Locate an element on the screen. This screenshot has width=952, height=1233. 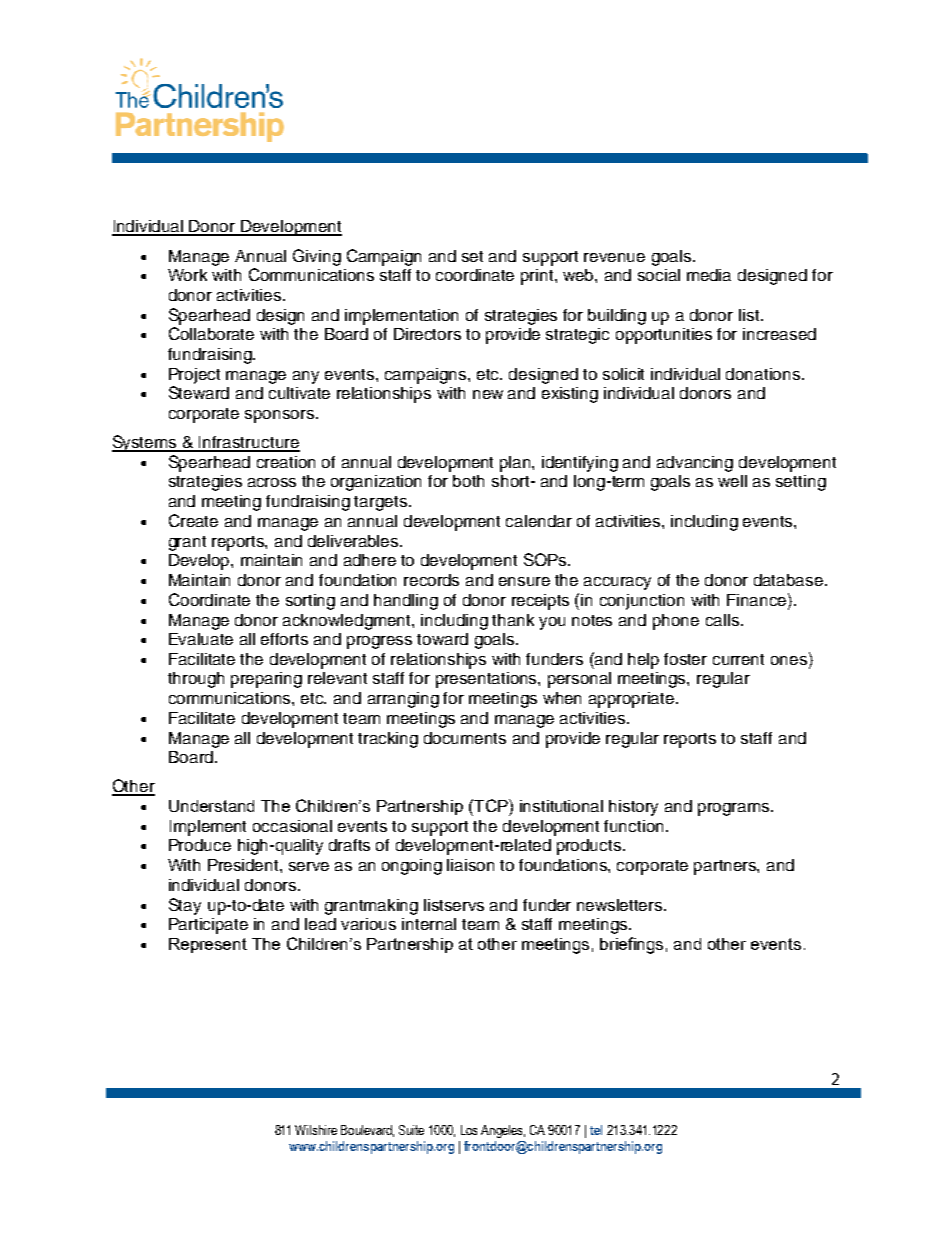
Los is located at coordinates (469, 1130).
